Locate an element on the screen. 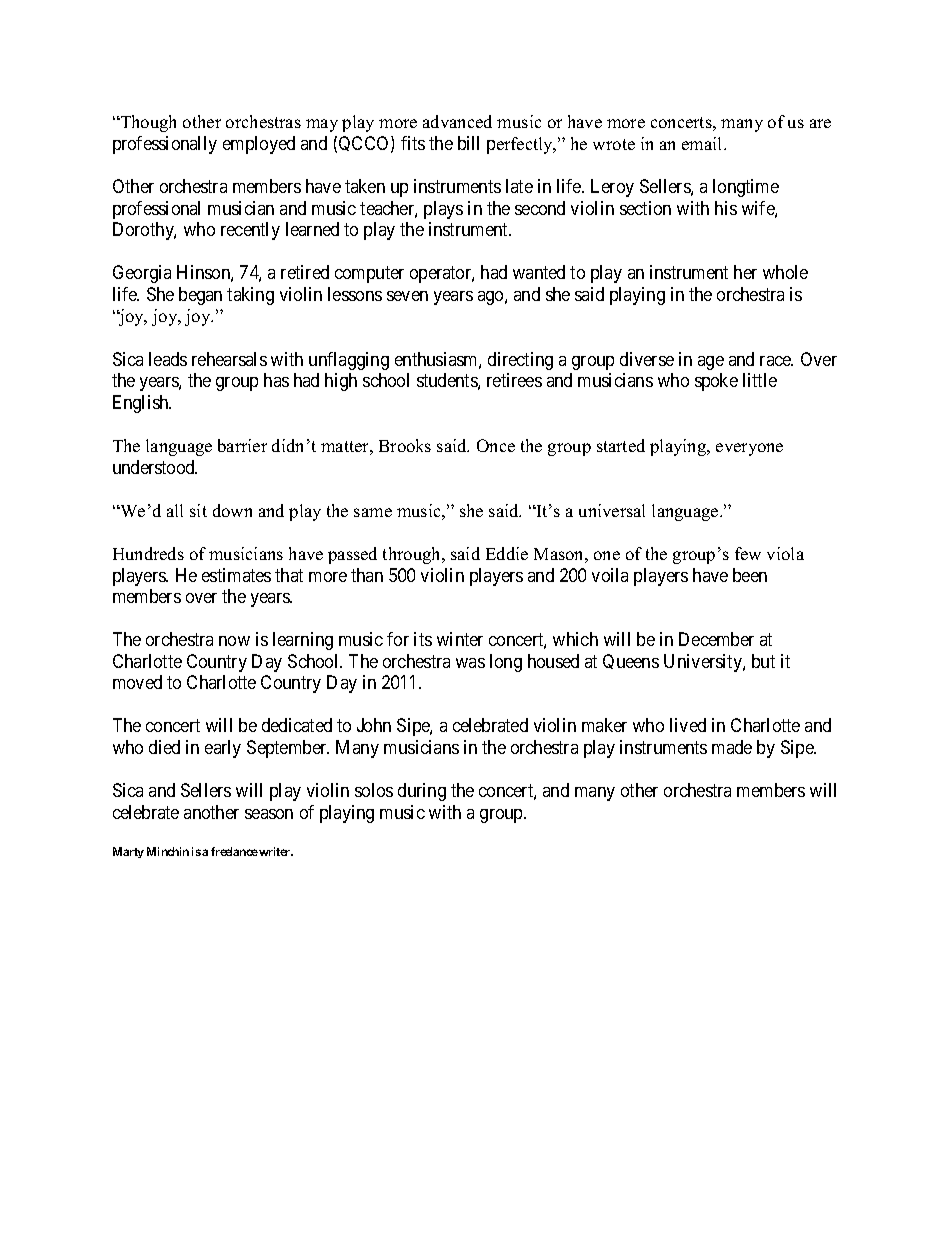 Image resolution: width=952 pixels, height=1233 pixels. but is located at coordinates (763, 661).
